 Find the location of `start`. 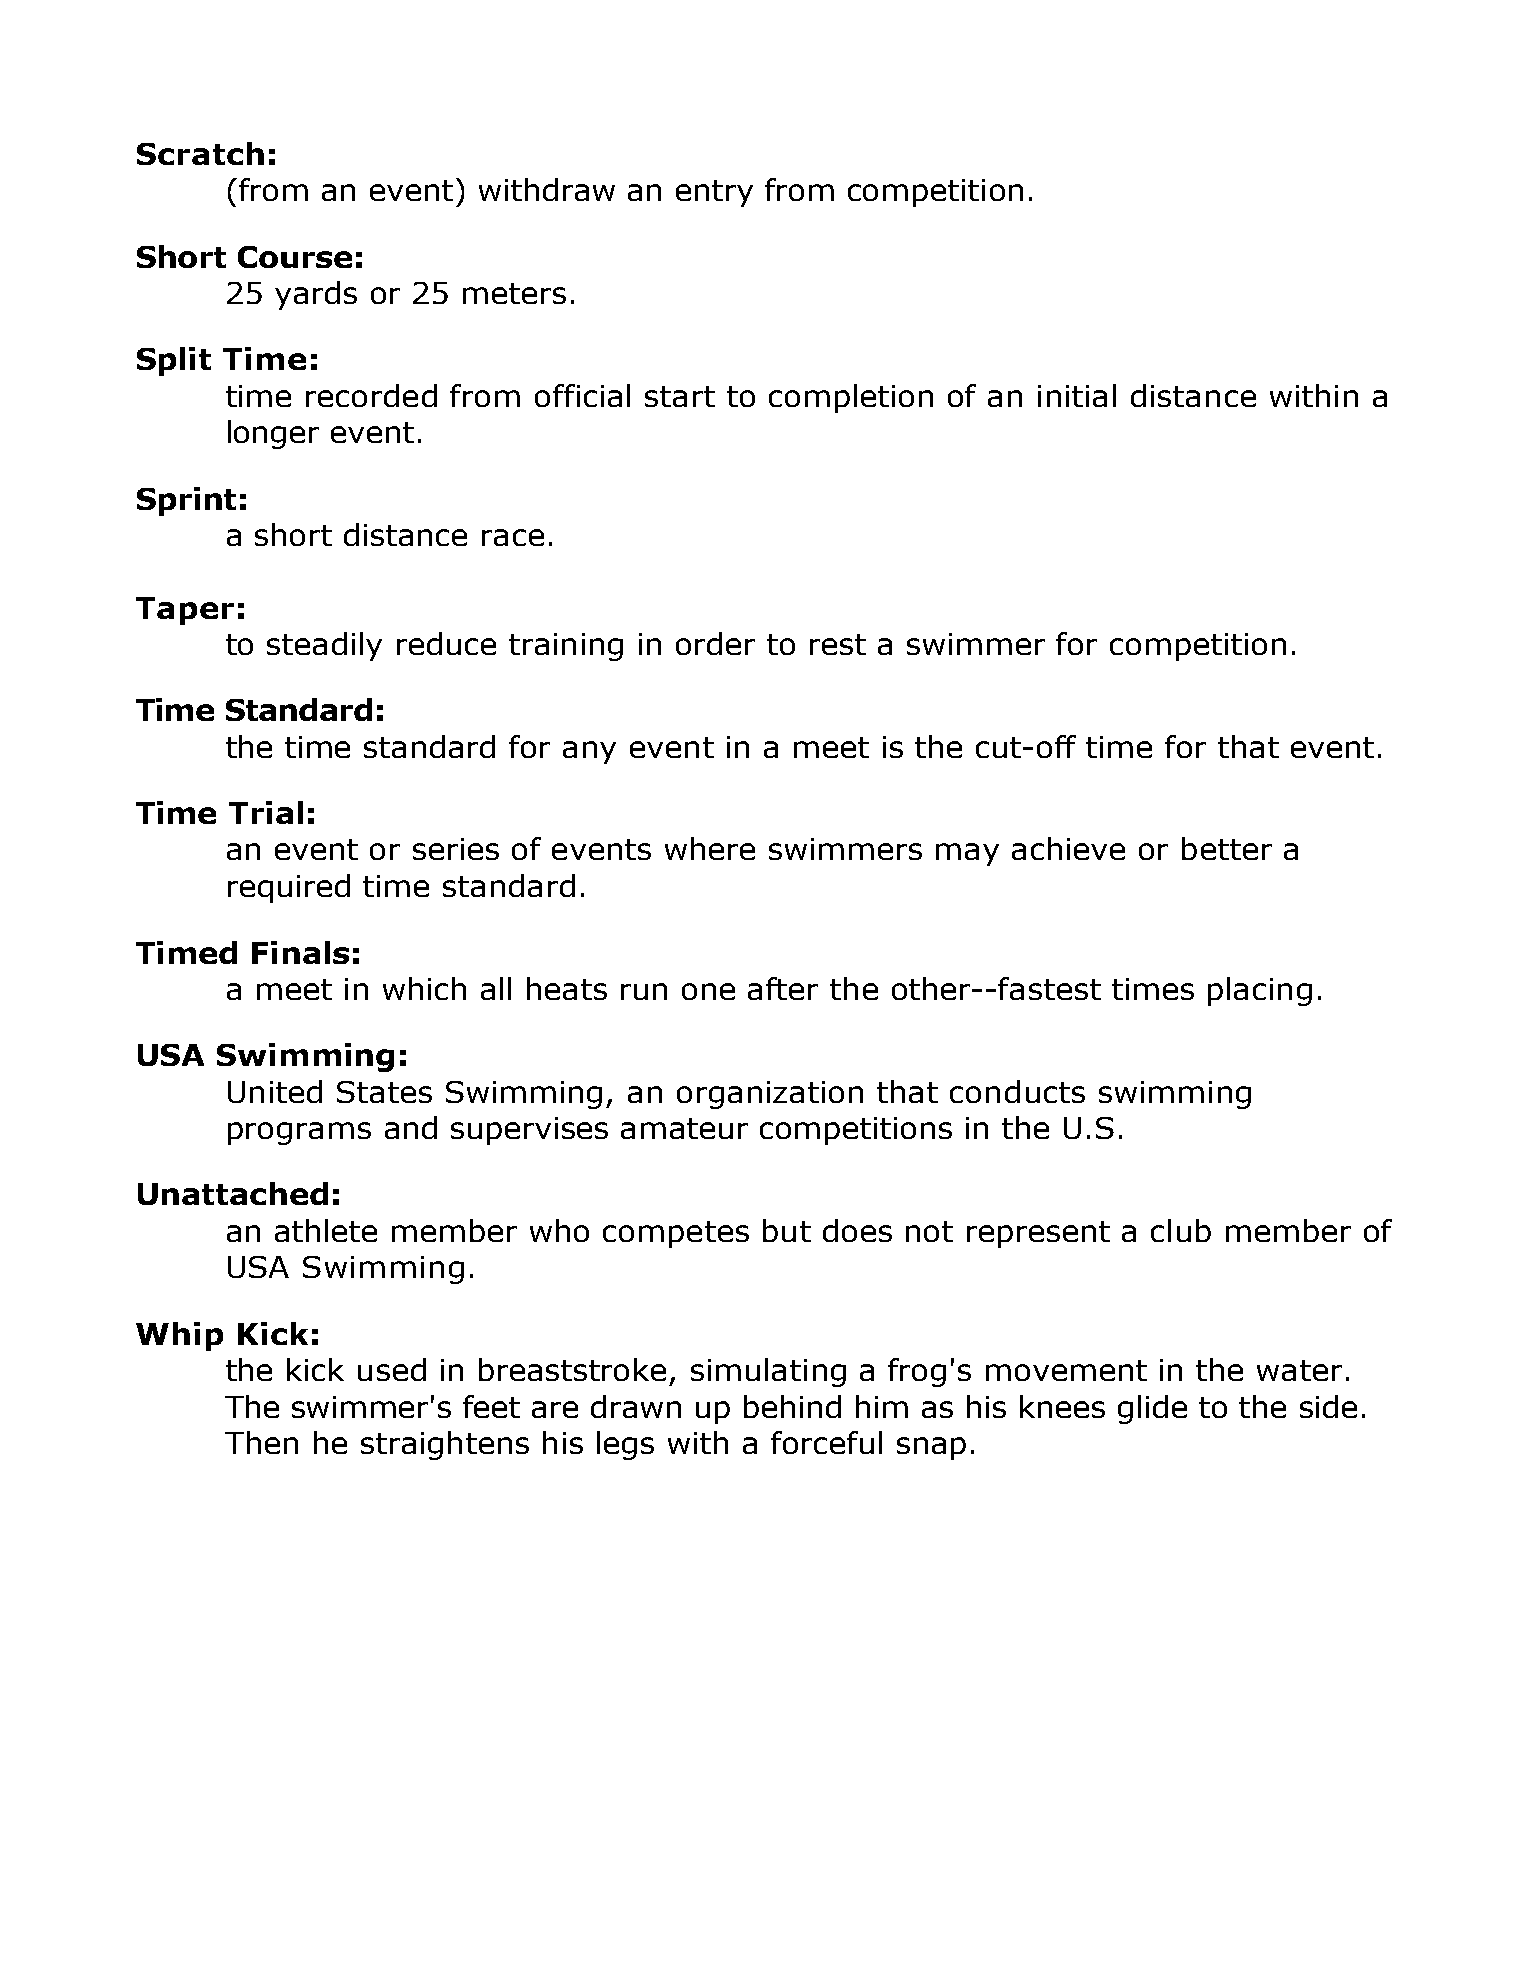

start is located at coordinates (680, 396).
